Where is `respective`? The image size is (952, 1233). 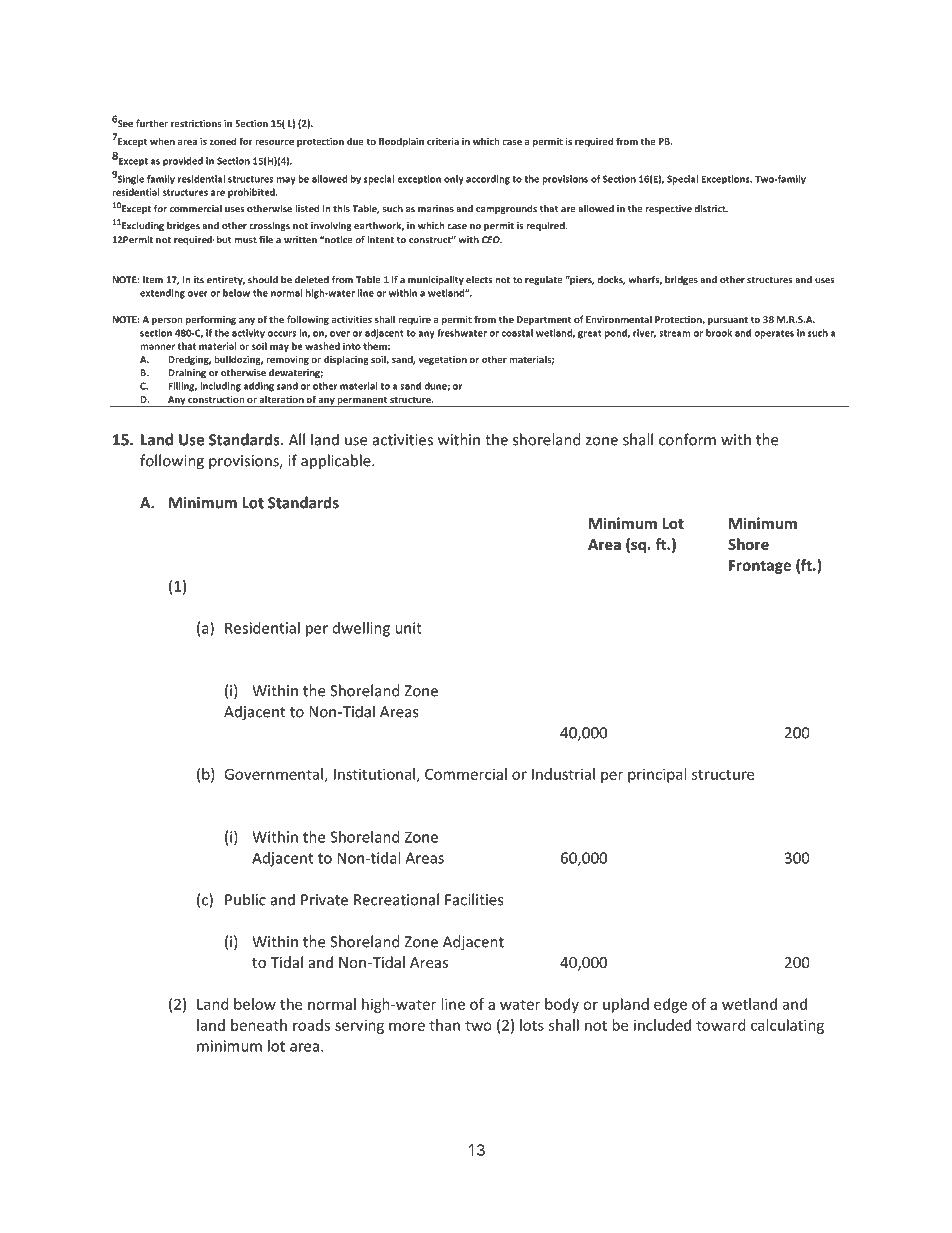
respective is located at coordinates (669, 209).
